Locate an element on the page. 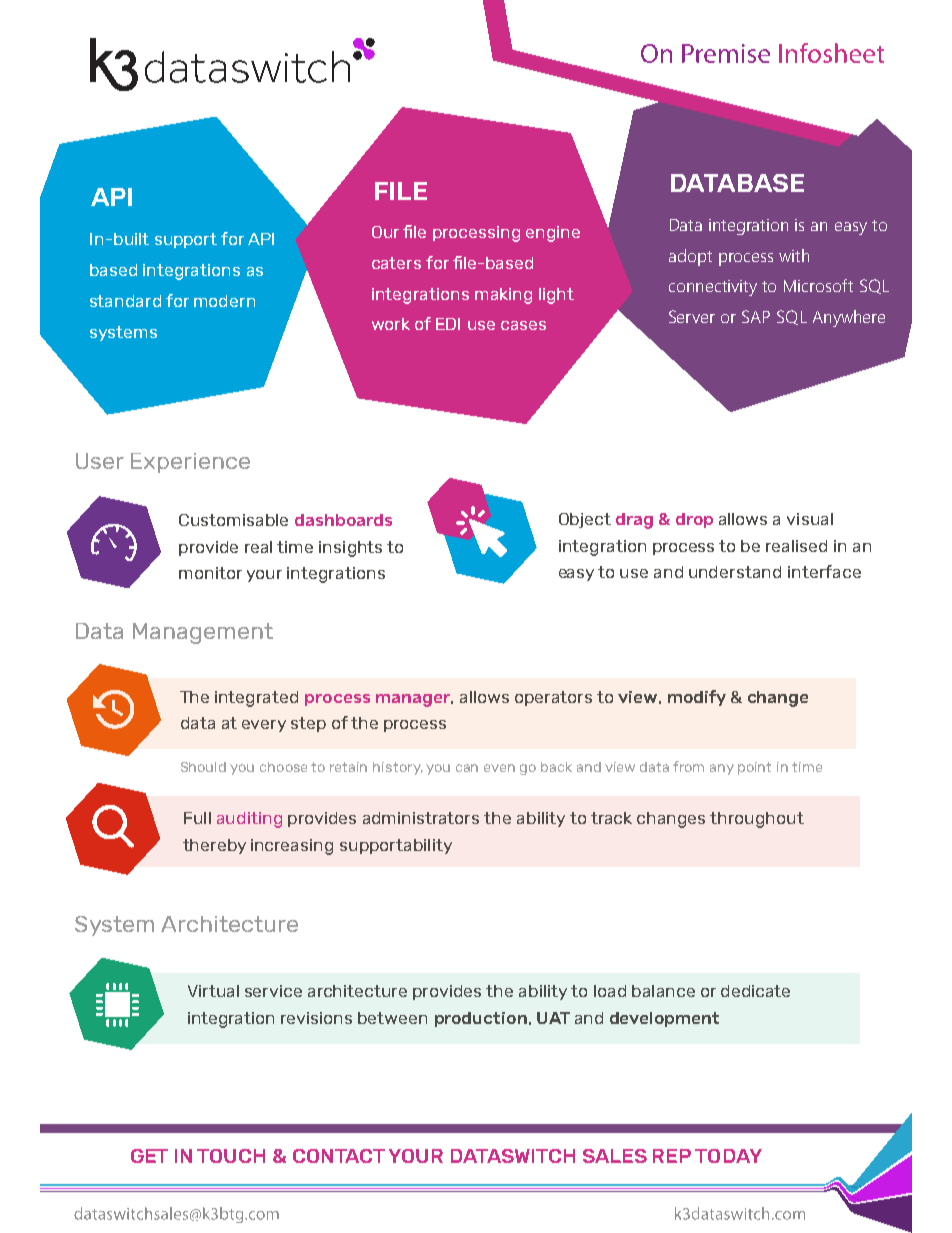  dedicate is located at coordinates (755, 991).
